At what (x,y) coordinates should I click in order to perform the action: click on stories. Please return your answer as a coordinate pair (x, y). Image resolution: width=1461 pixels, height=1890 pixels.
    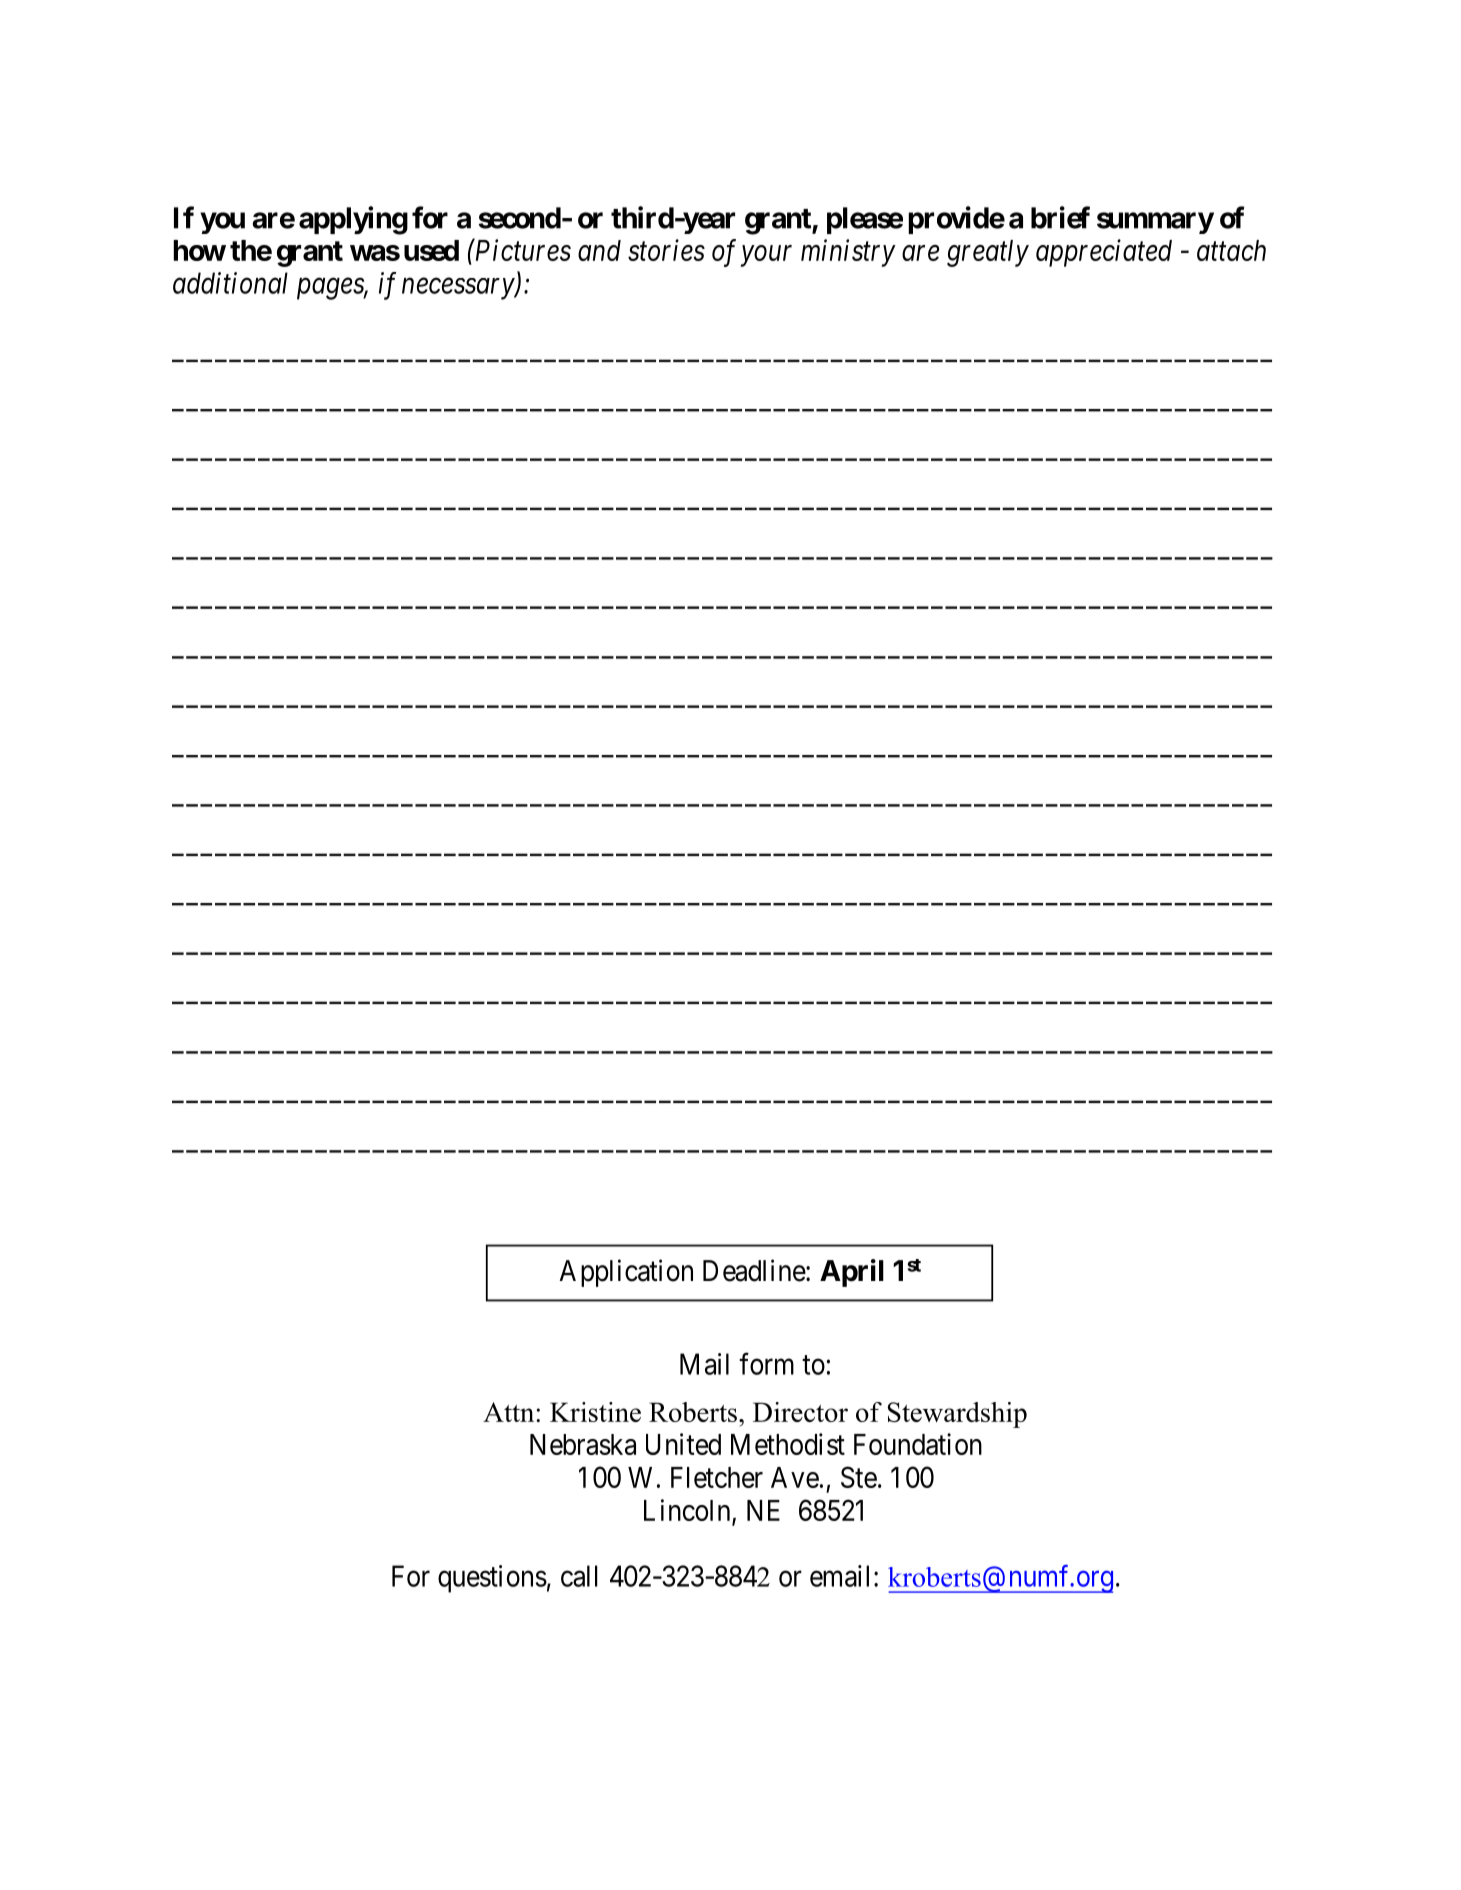
    Looking at the image, I should click on (666, 250).
